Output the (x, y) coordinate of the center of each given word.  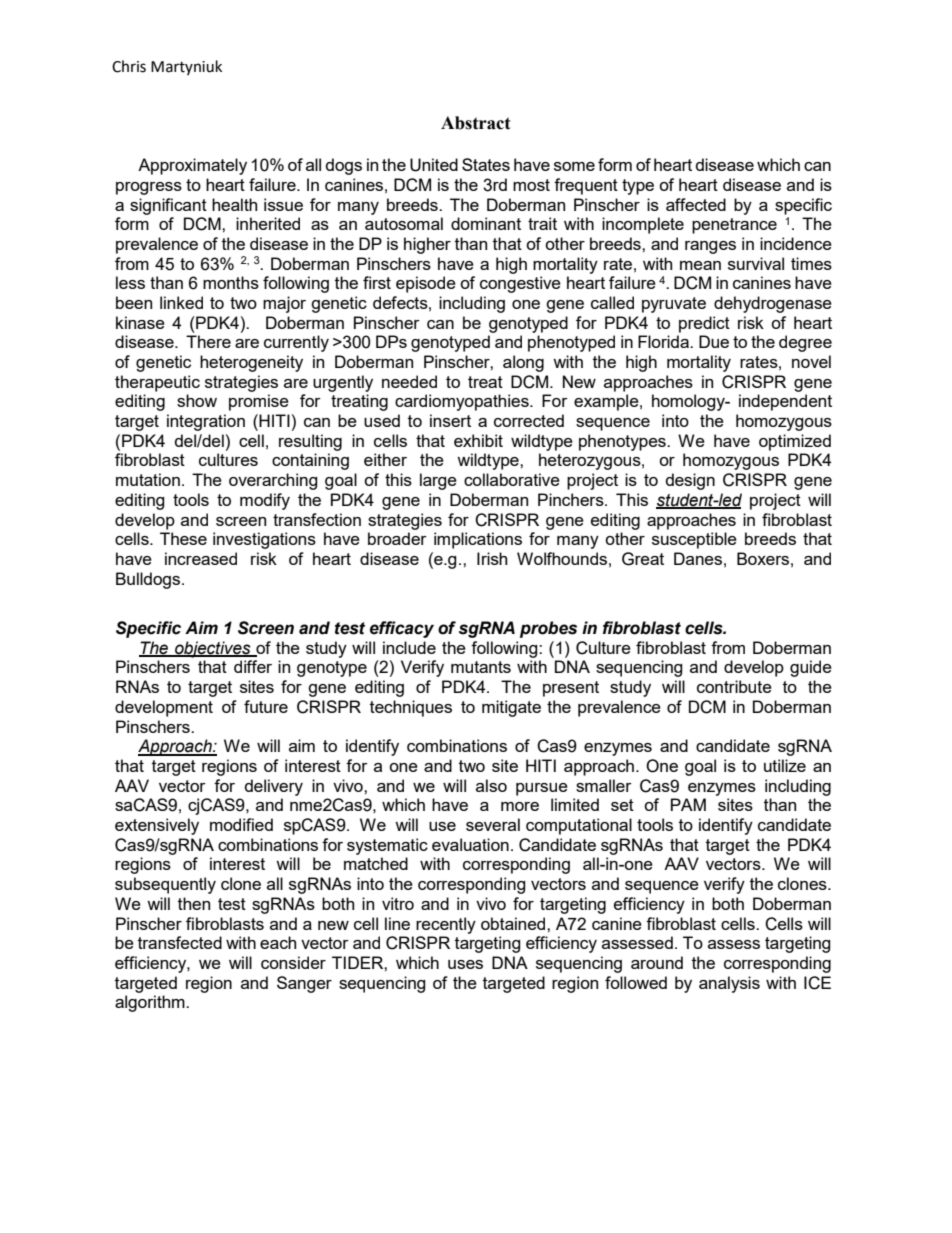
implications (478, 540)
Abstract (476, 123)
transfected (180, 942)
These (183, 538)
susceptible (694, 540)
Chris (129, 66)
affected (696, 204)
